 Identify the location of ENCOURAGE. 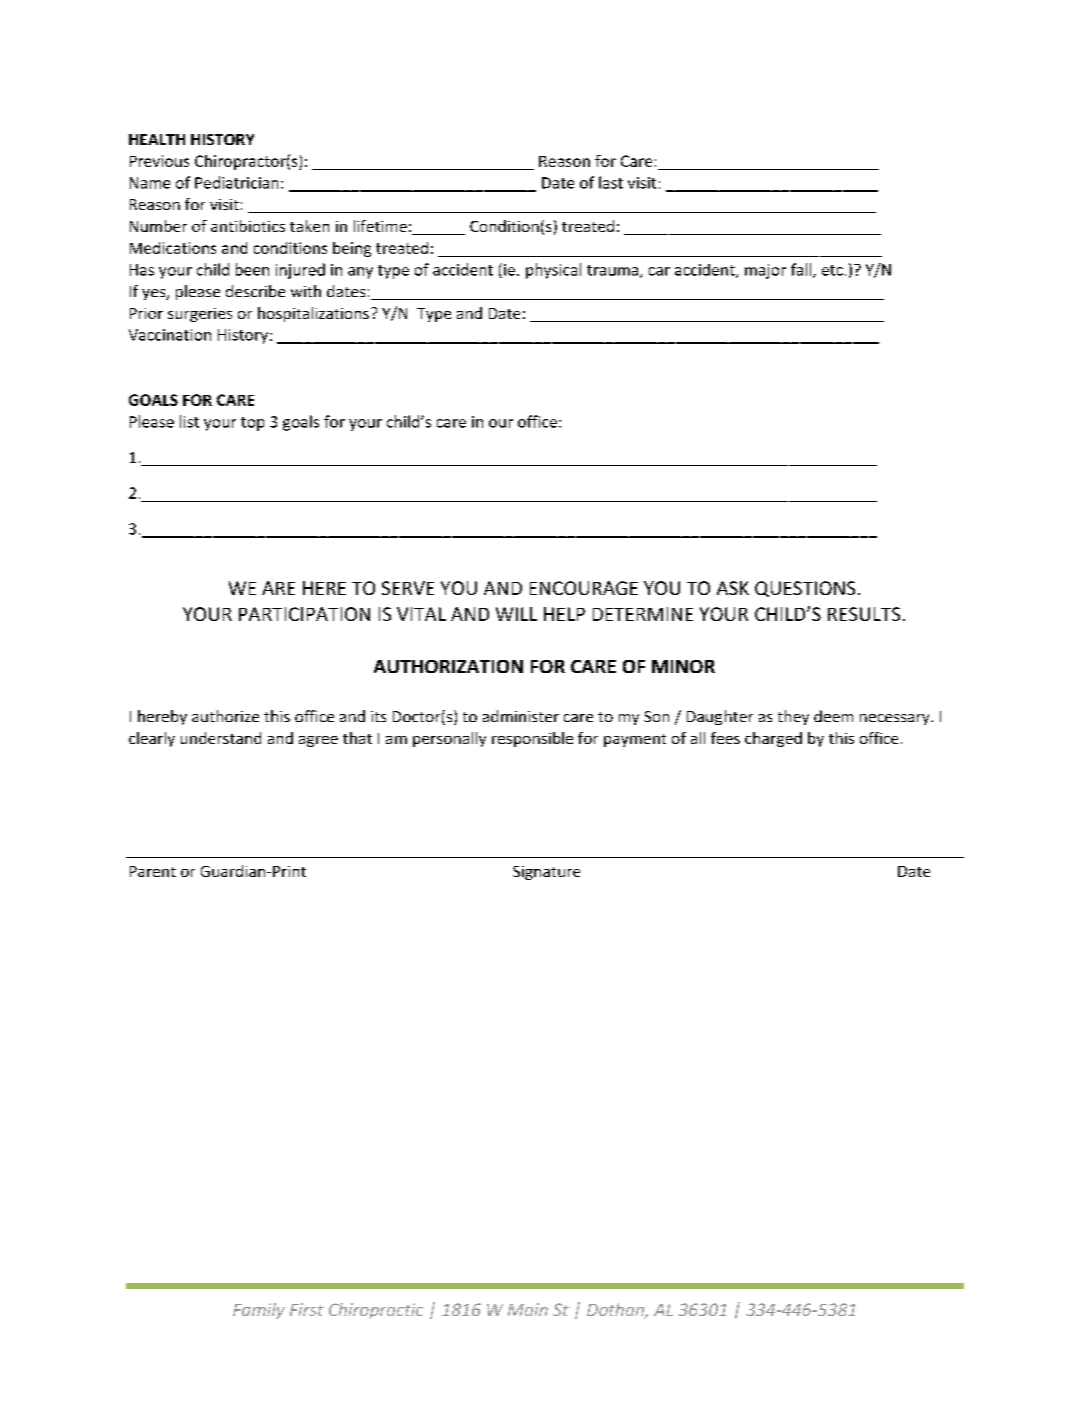
(584, 588).
